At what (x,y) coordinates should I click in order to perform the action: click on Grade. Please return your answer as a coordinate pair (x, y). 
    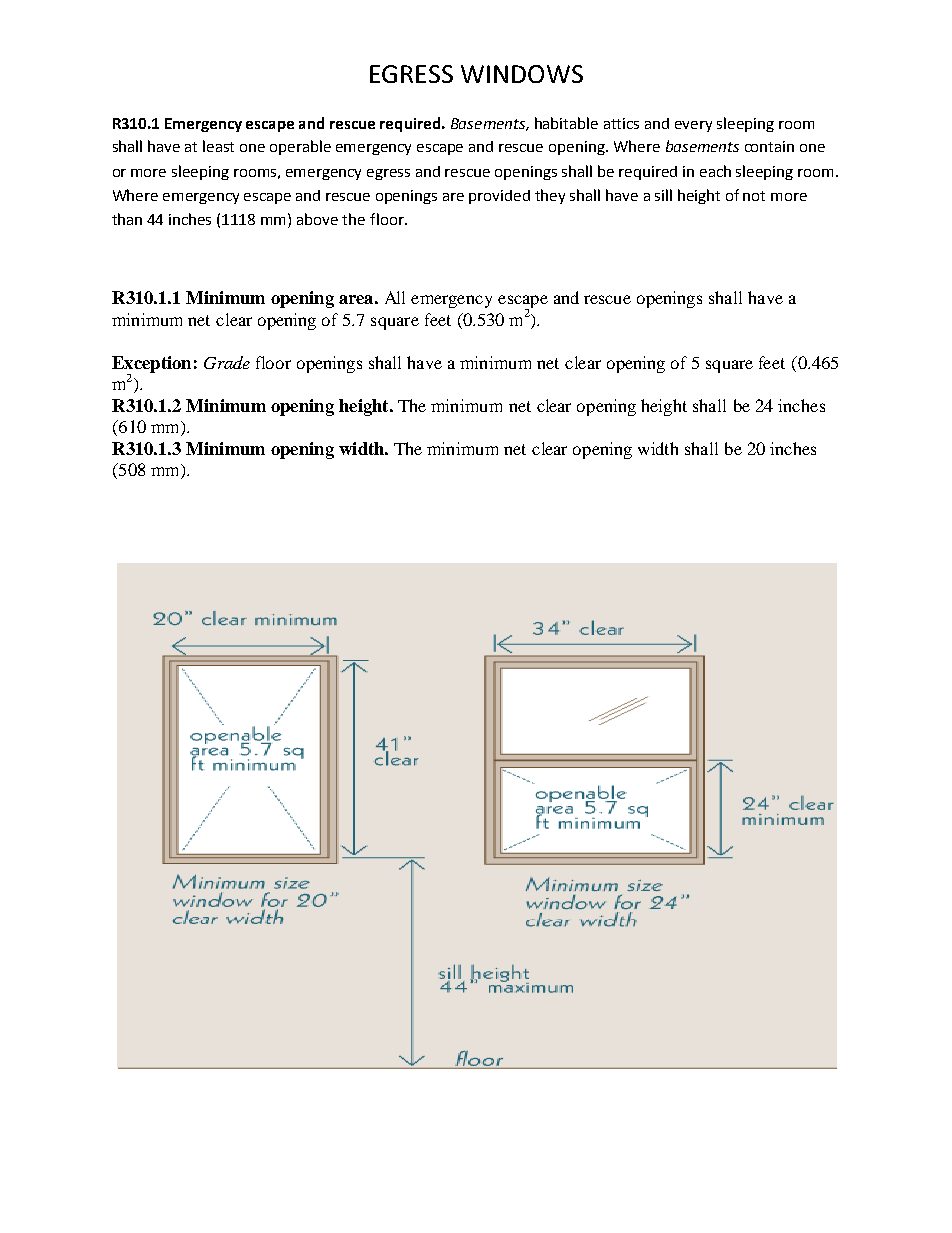
    Looking at the image, I should click on (227, 362).
